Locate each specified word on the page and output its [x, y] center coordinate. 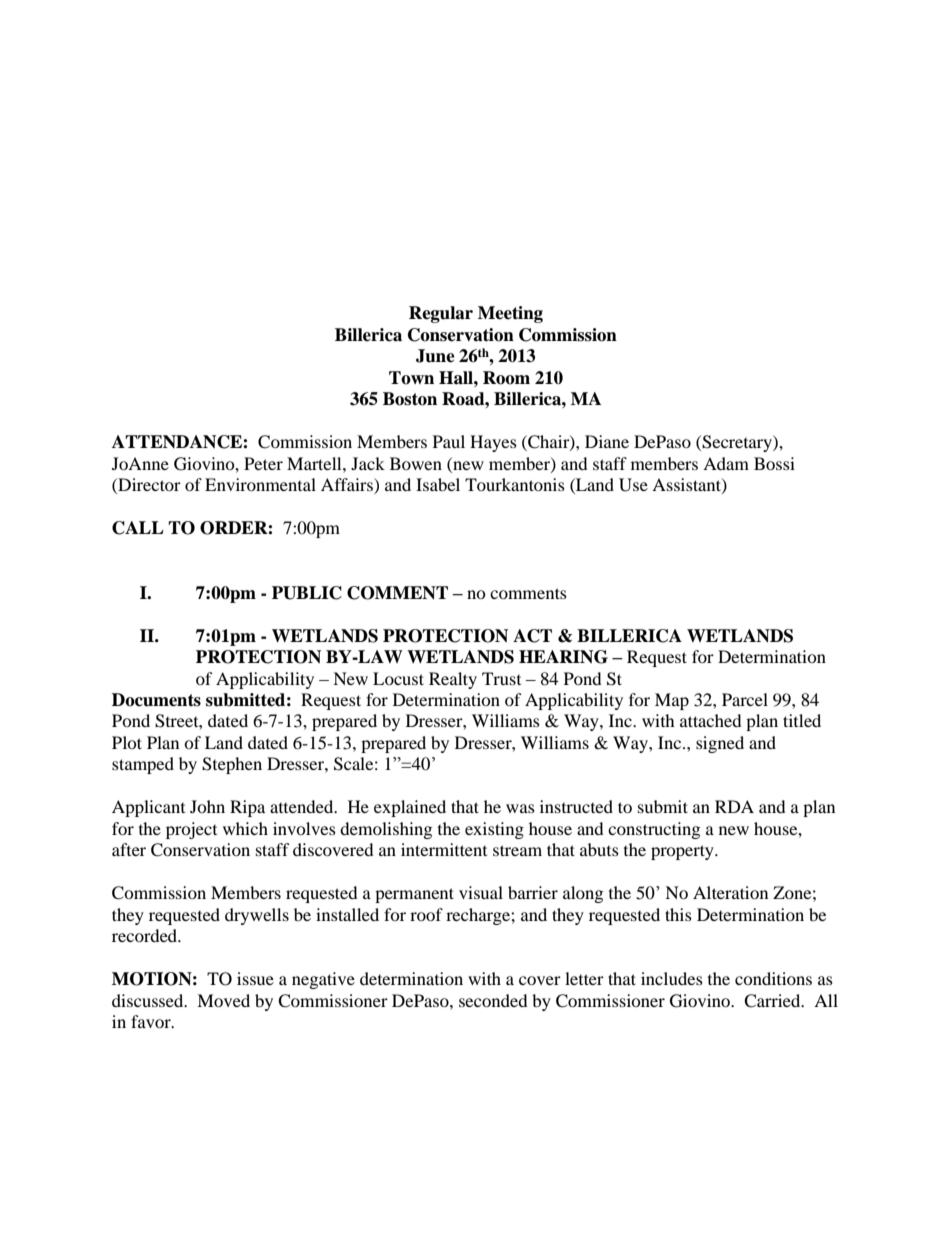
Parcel [745, 699]
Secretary [737, 443]
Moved [223, 1000]
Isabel [438, 484]
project [191, 830]
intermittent [444, 849]
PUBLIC [307, 593]
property [683, 852]
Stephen [232, 765]
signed [720, 744]
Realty [453, 680]
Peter [263, 463]
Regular [441, 314]
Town [411, 378]
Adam [726, 463]
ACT [532, 636]
